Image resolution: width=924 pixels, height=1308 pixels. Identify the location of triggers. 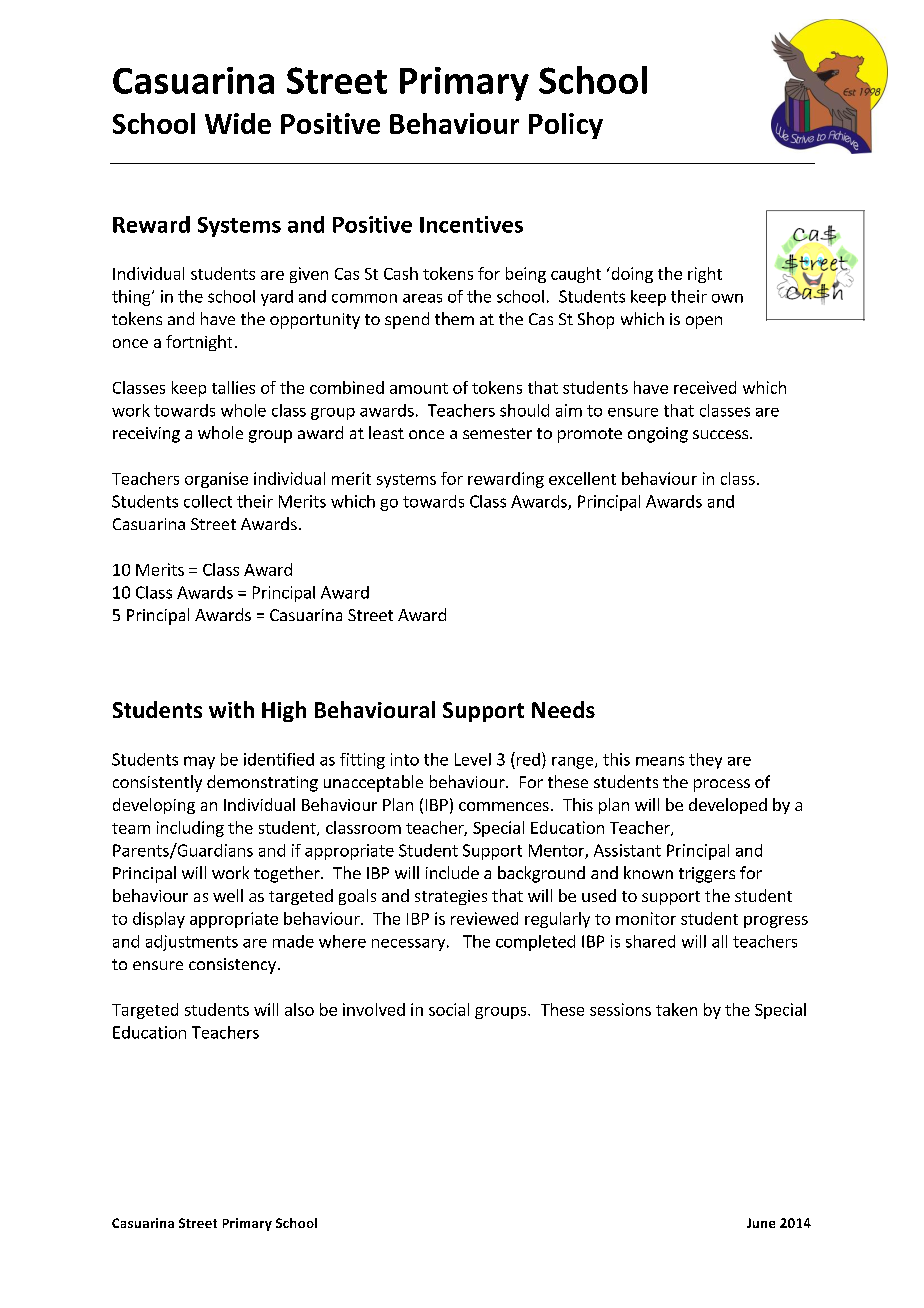
(707, 875).
